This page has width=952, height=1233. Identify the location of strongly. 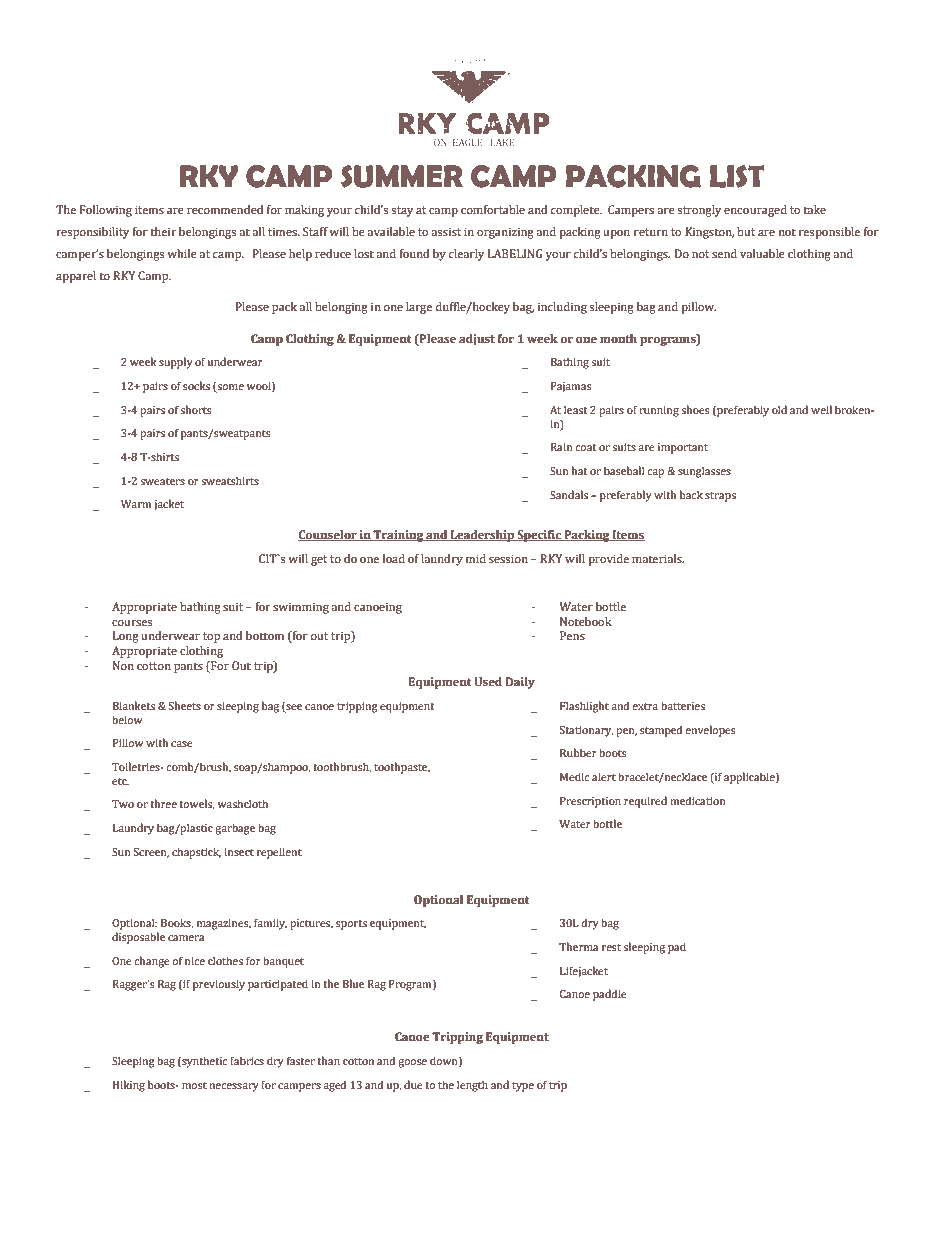
(699, 211).
